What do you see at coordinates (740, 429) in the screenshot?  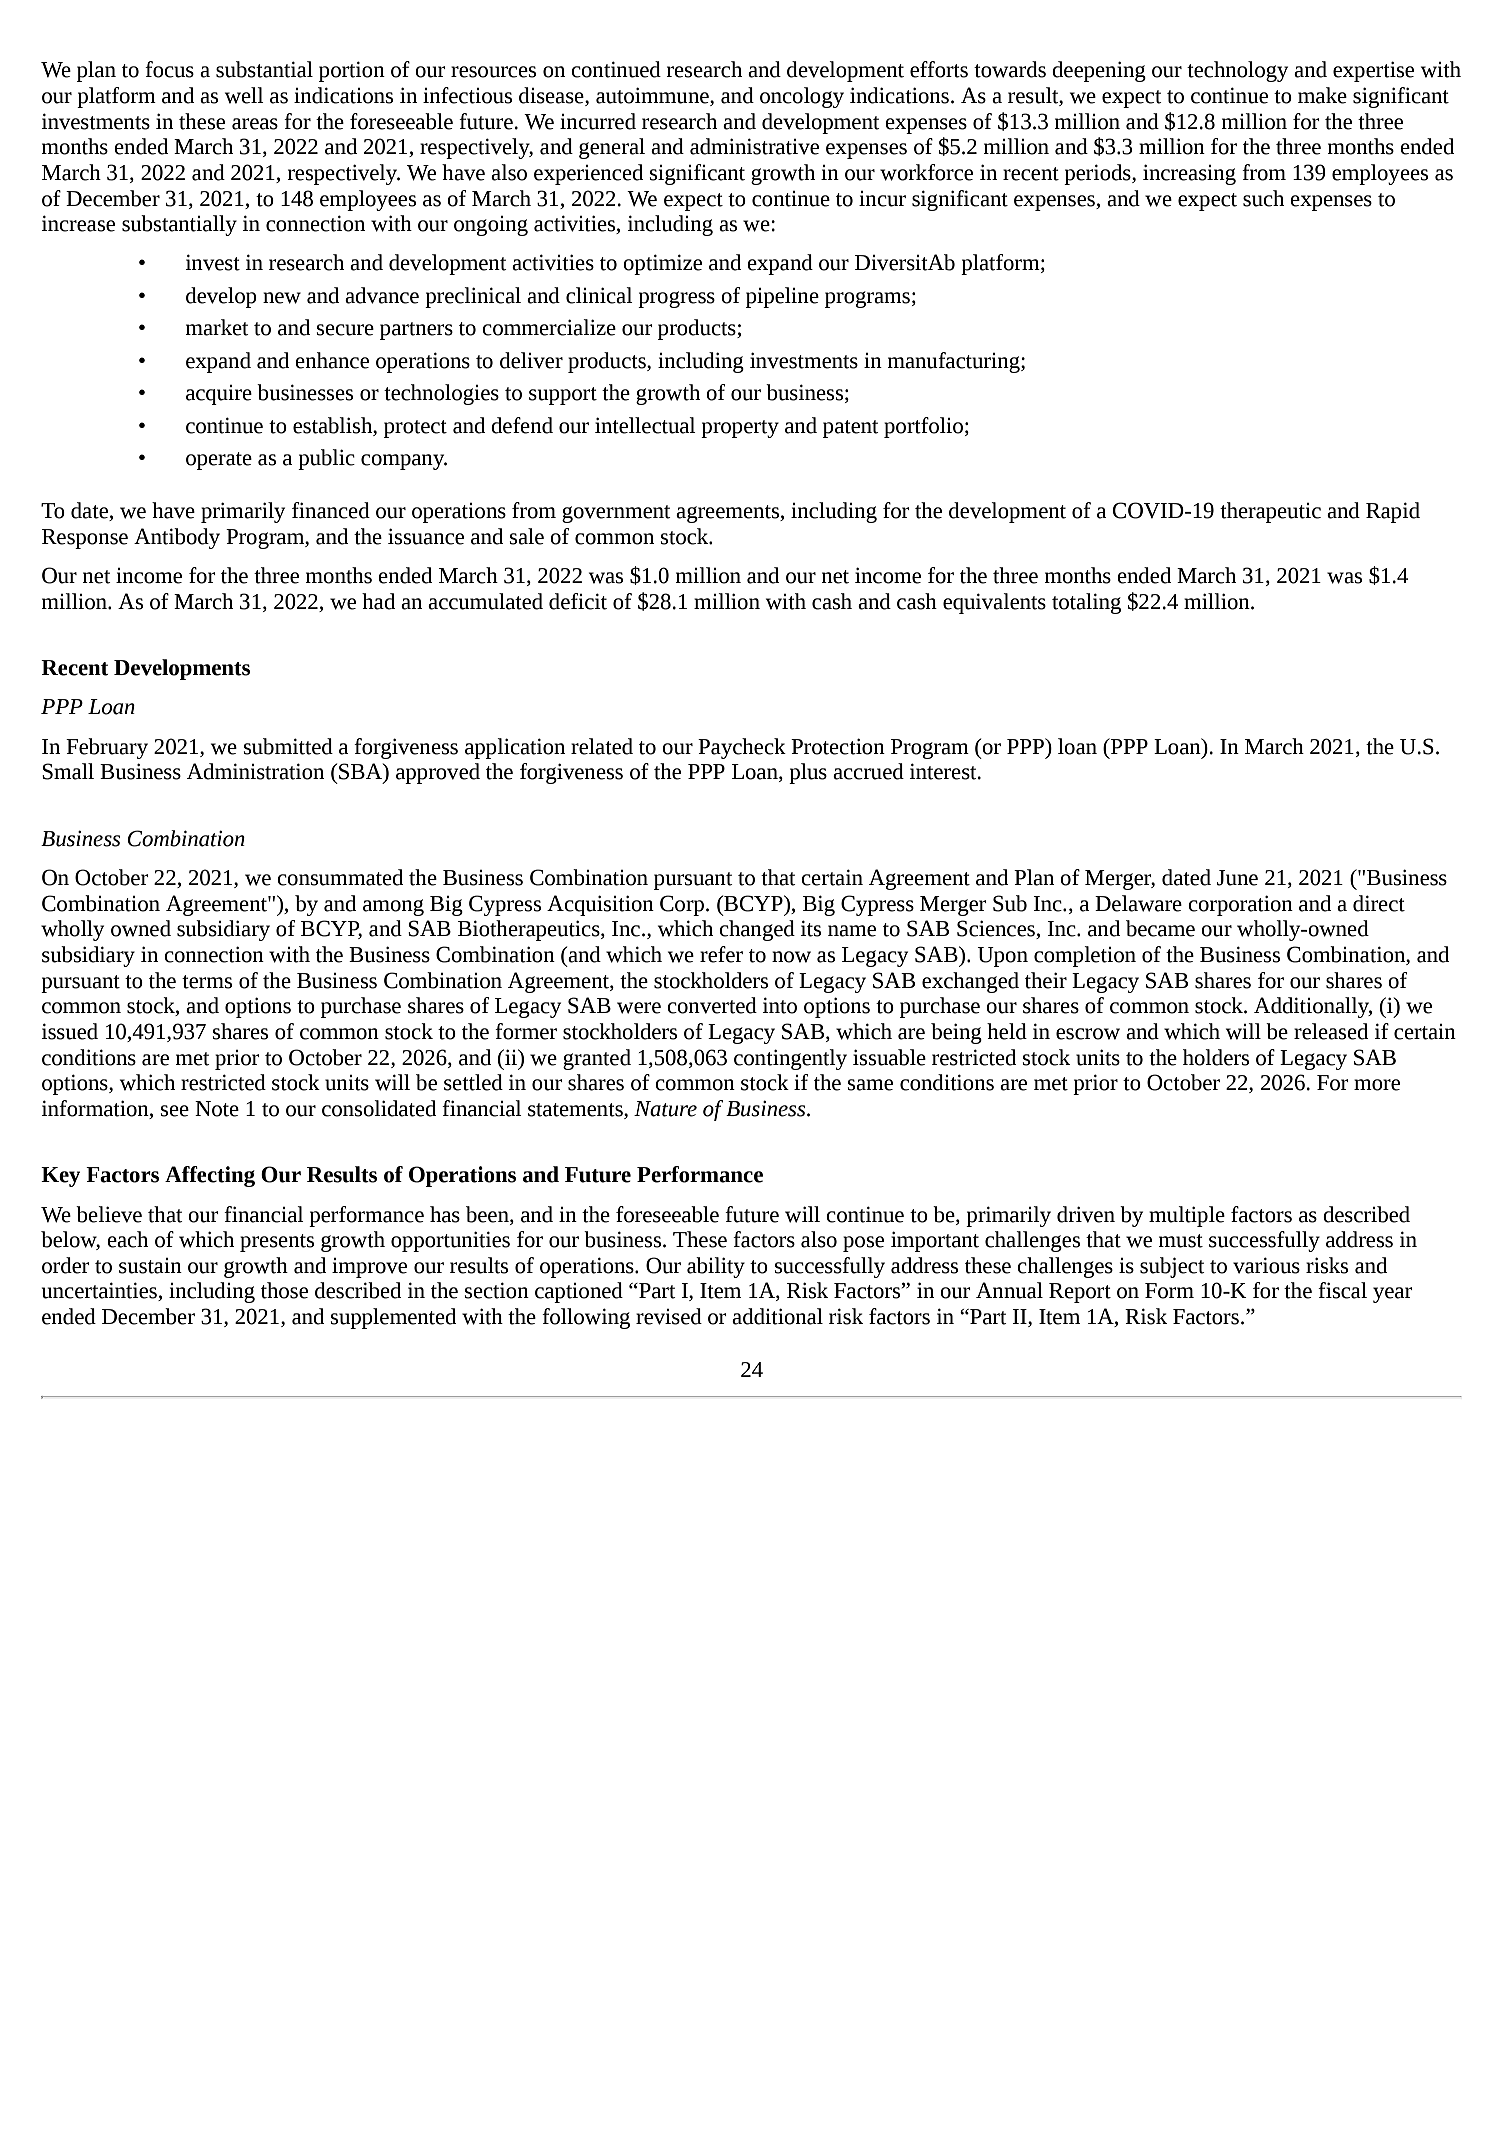 I see `property` at bounding box center [740, 429].
